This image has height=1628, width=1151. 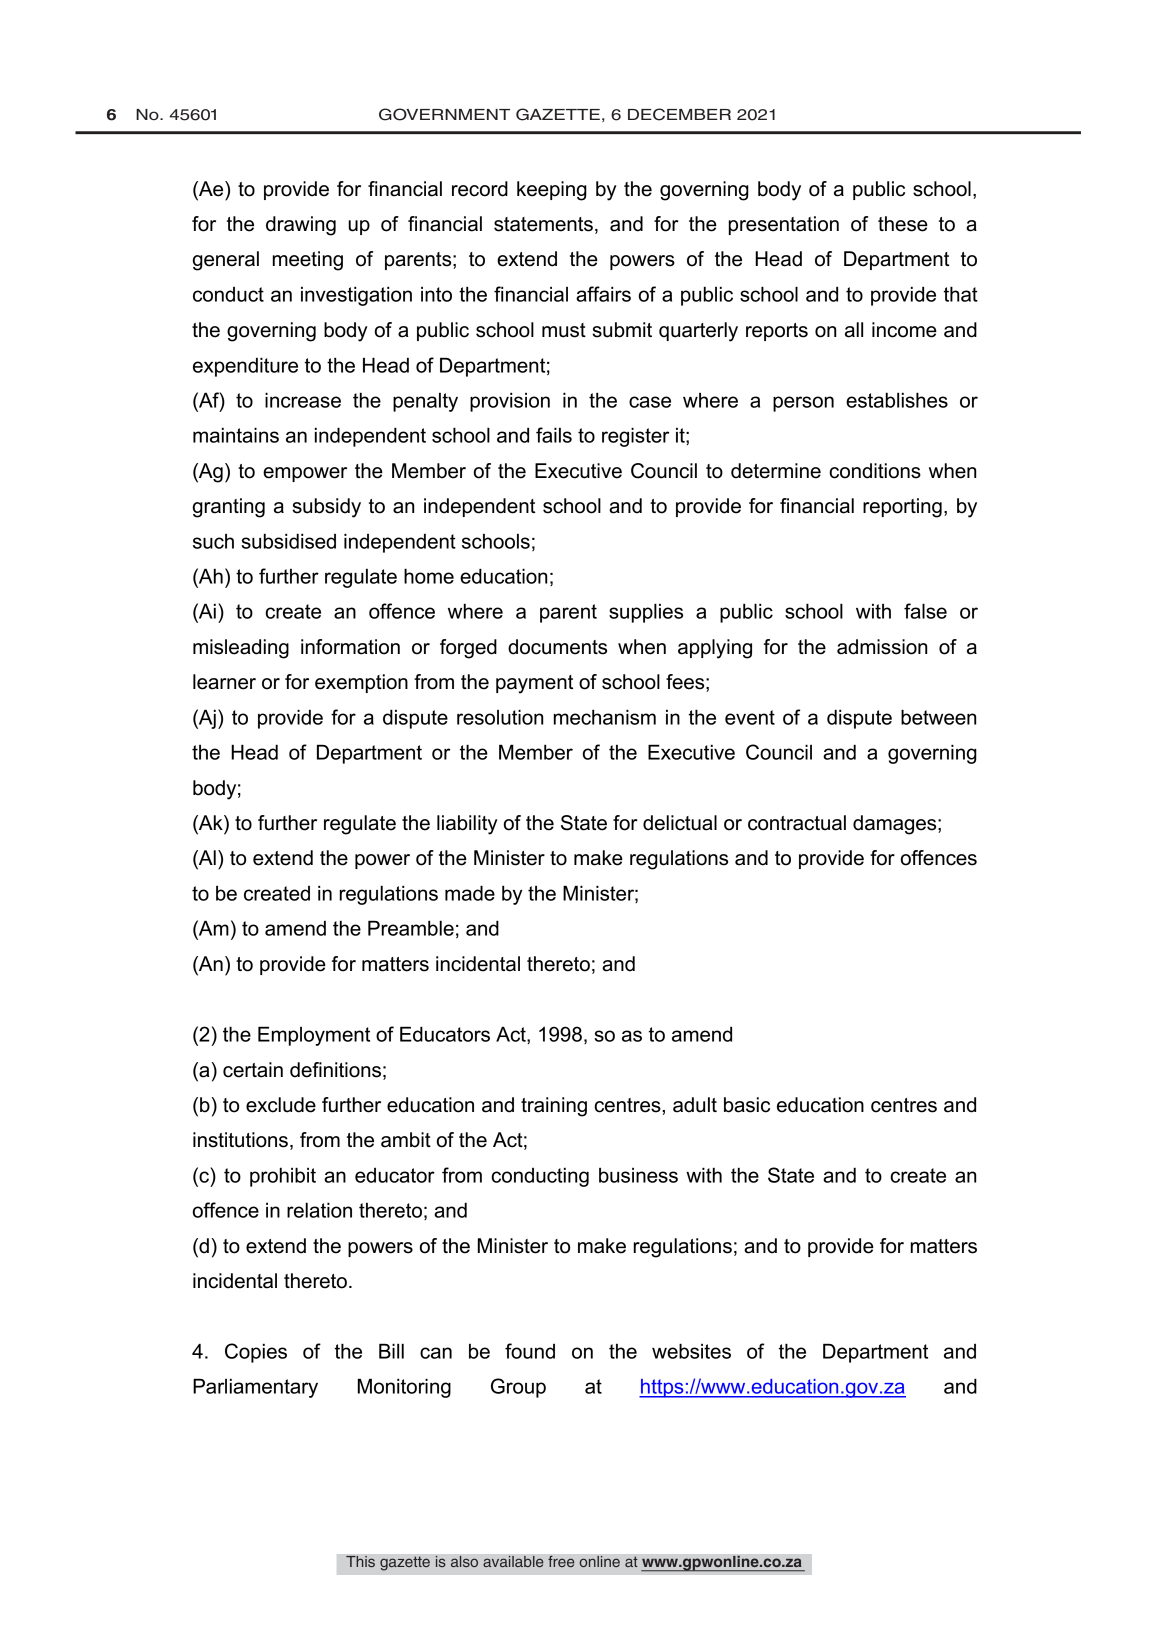 What do you see at coordinates (747, 1105) in the image?
I see `basic` at bounding box center [747, 1105].
